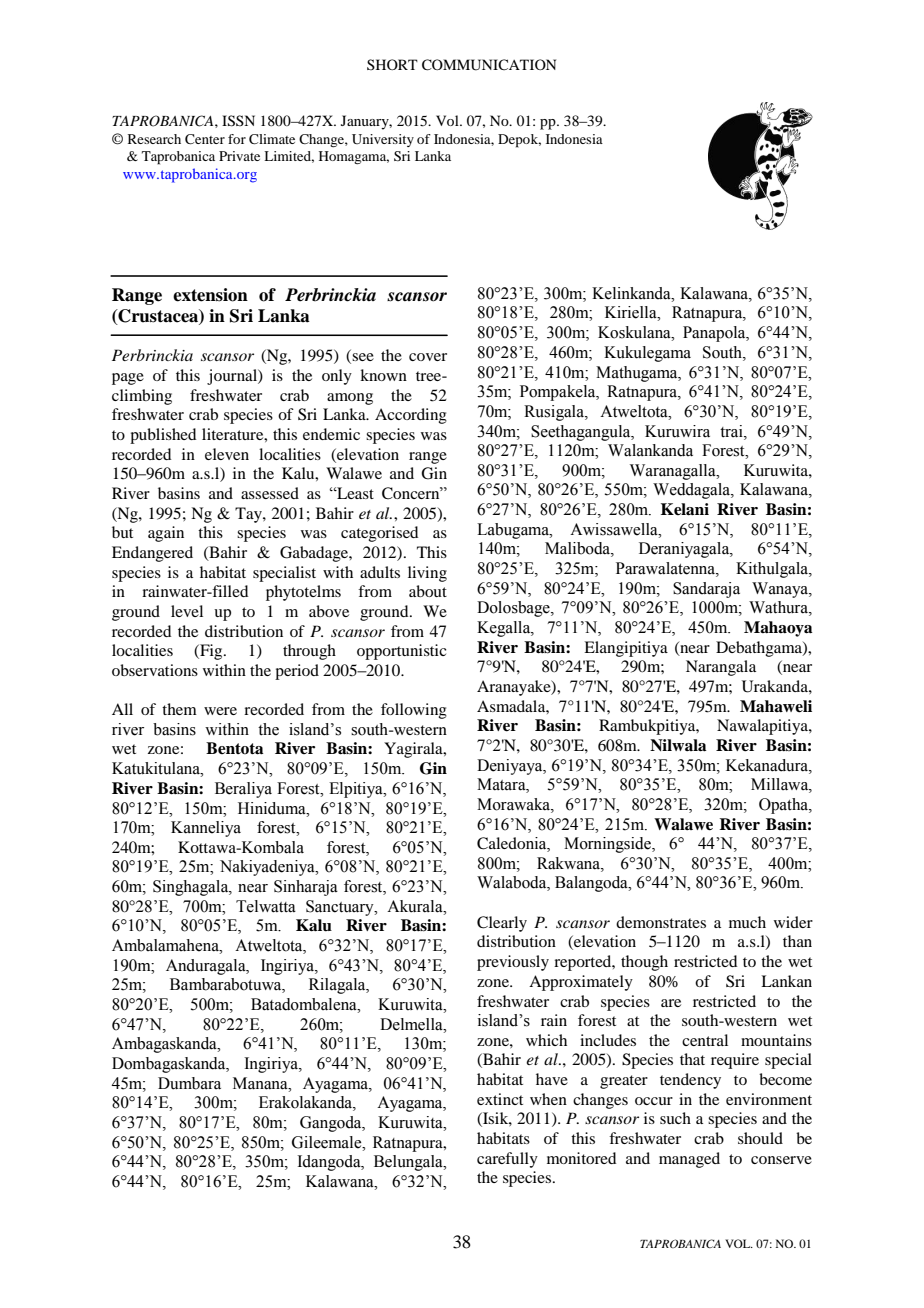  I want to click on COMMUNICATION, so click(489, 65).
